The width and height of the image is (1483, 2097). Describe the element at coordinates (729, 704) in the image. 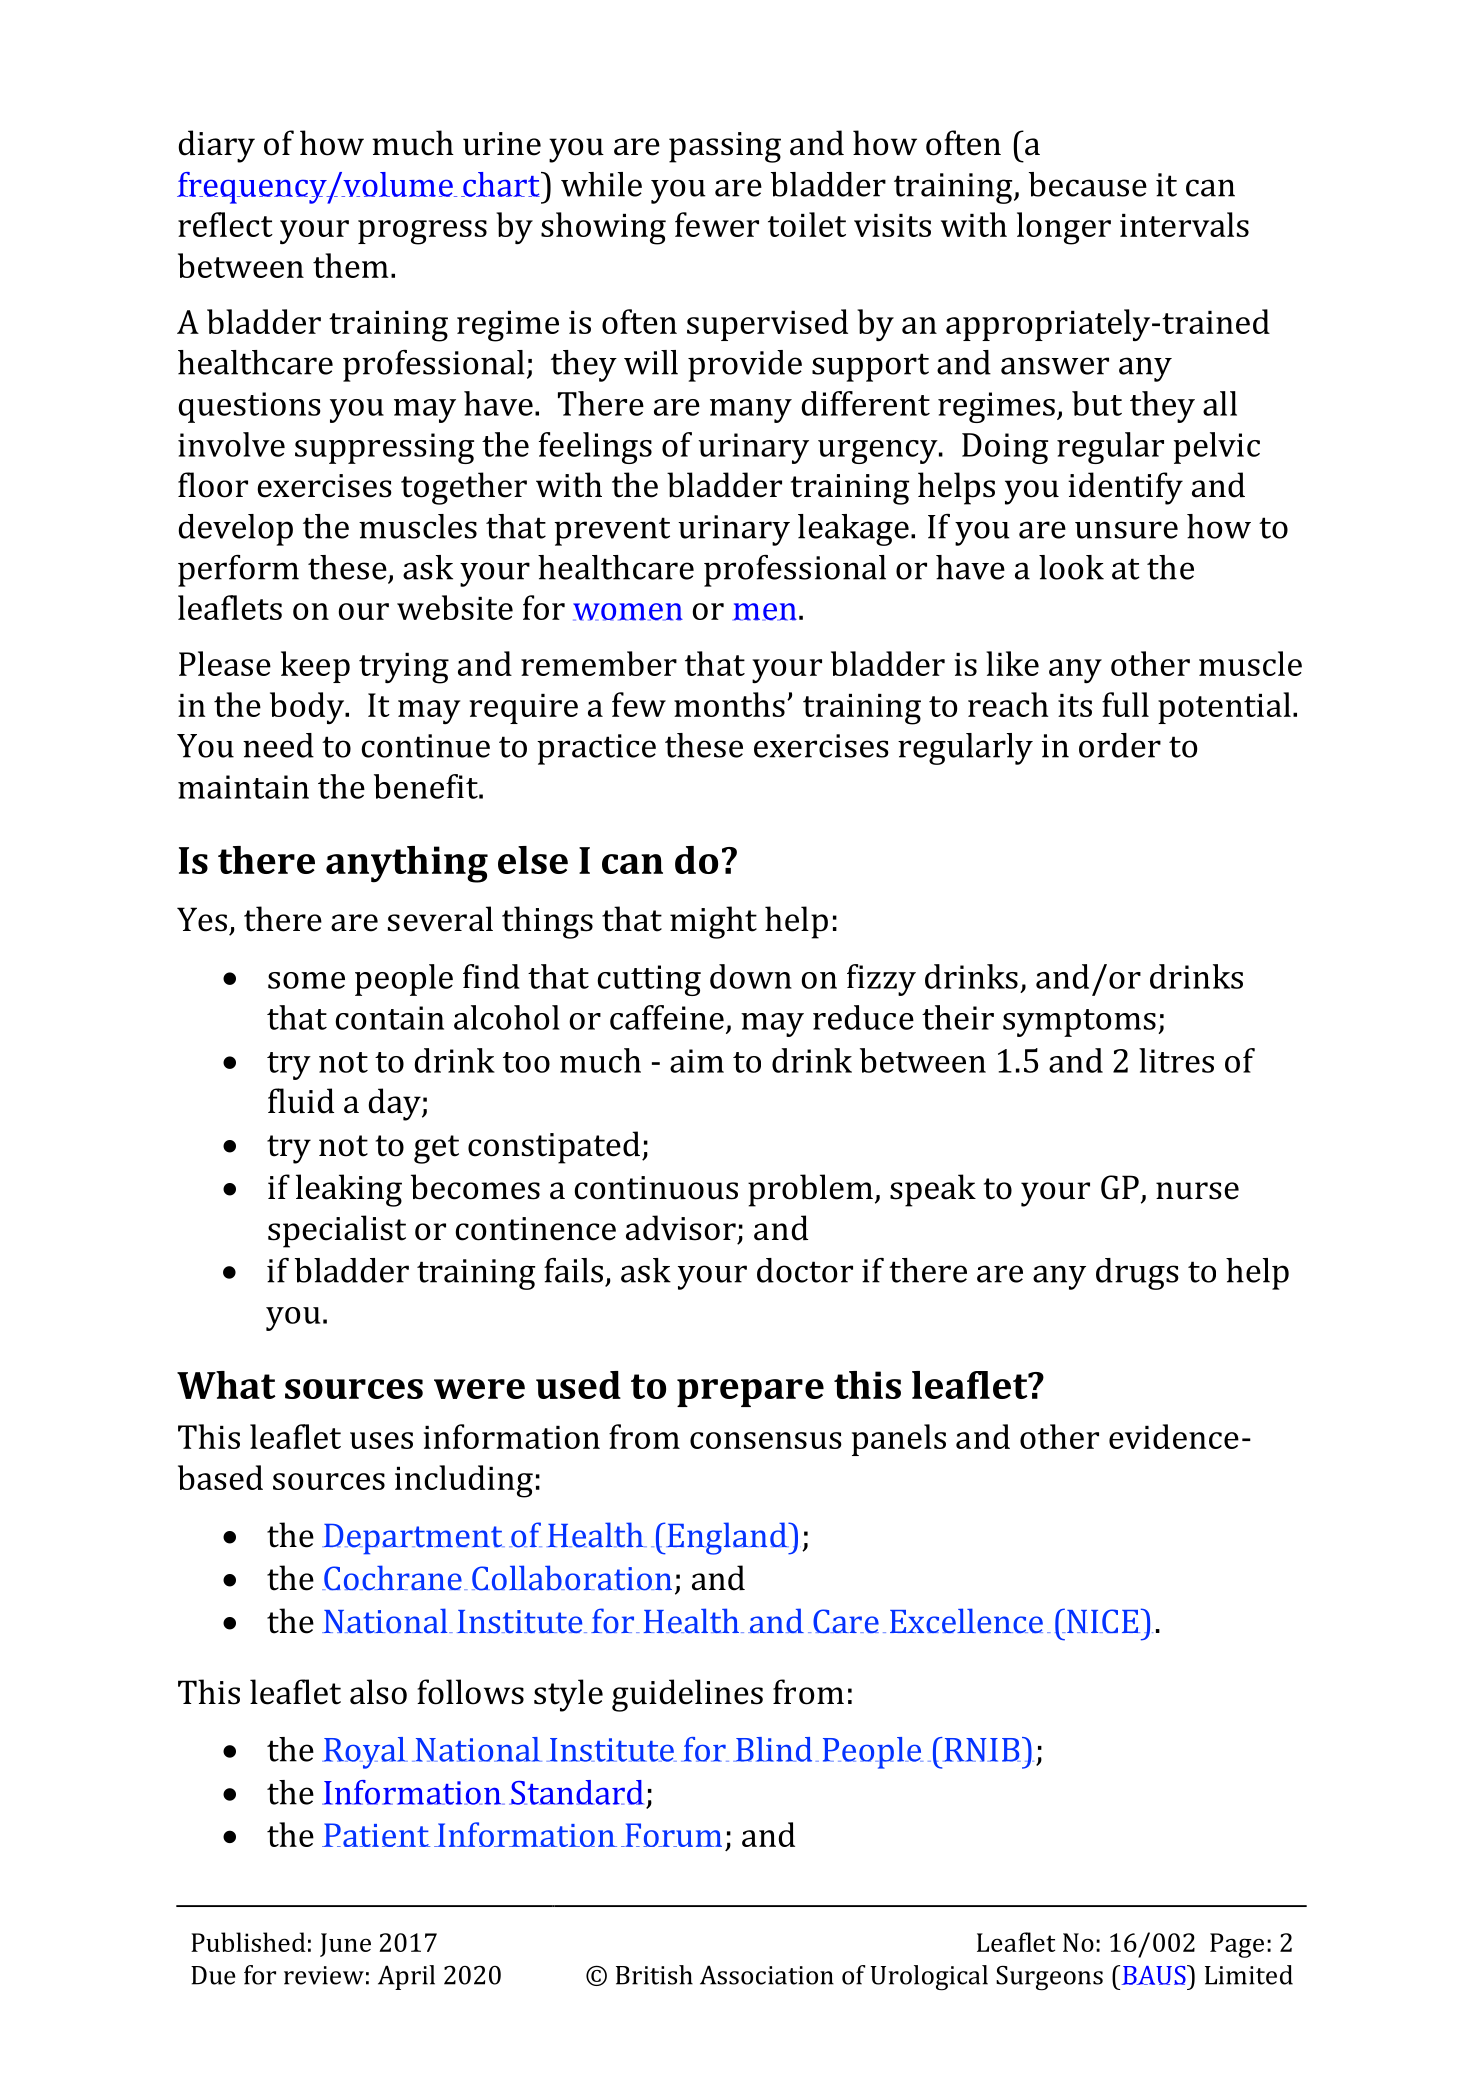

I see `months` at that location.
